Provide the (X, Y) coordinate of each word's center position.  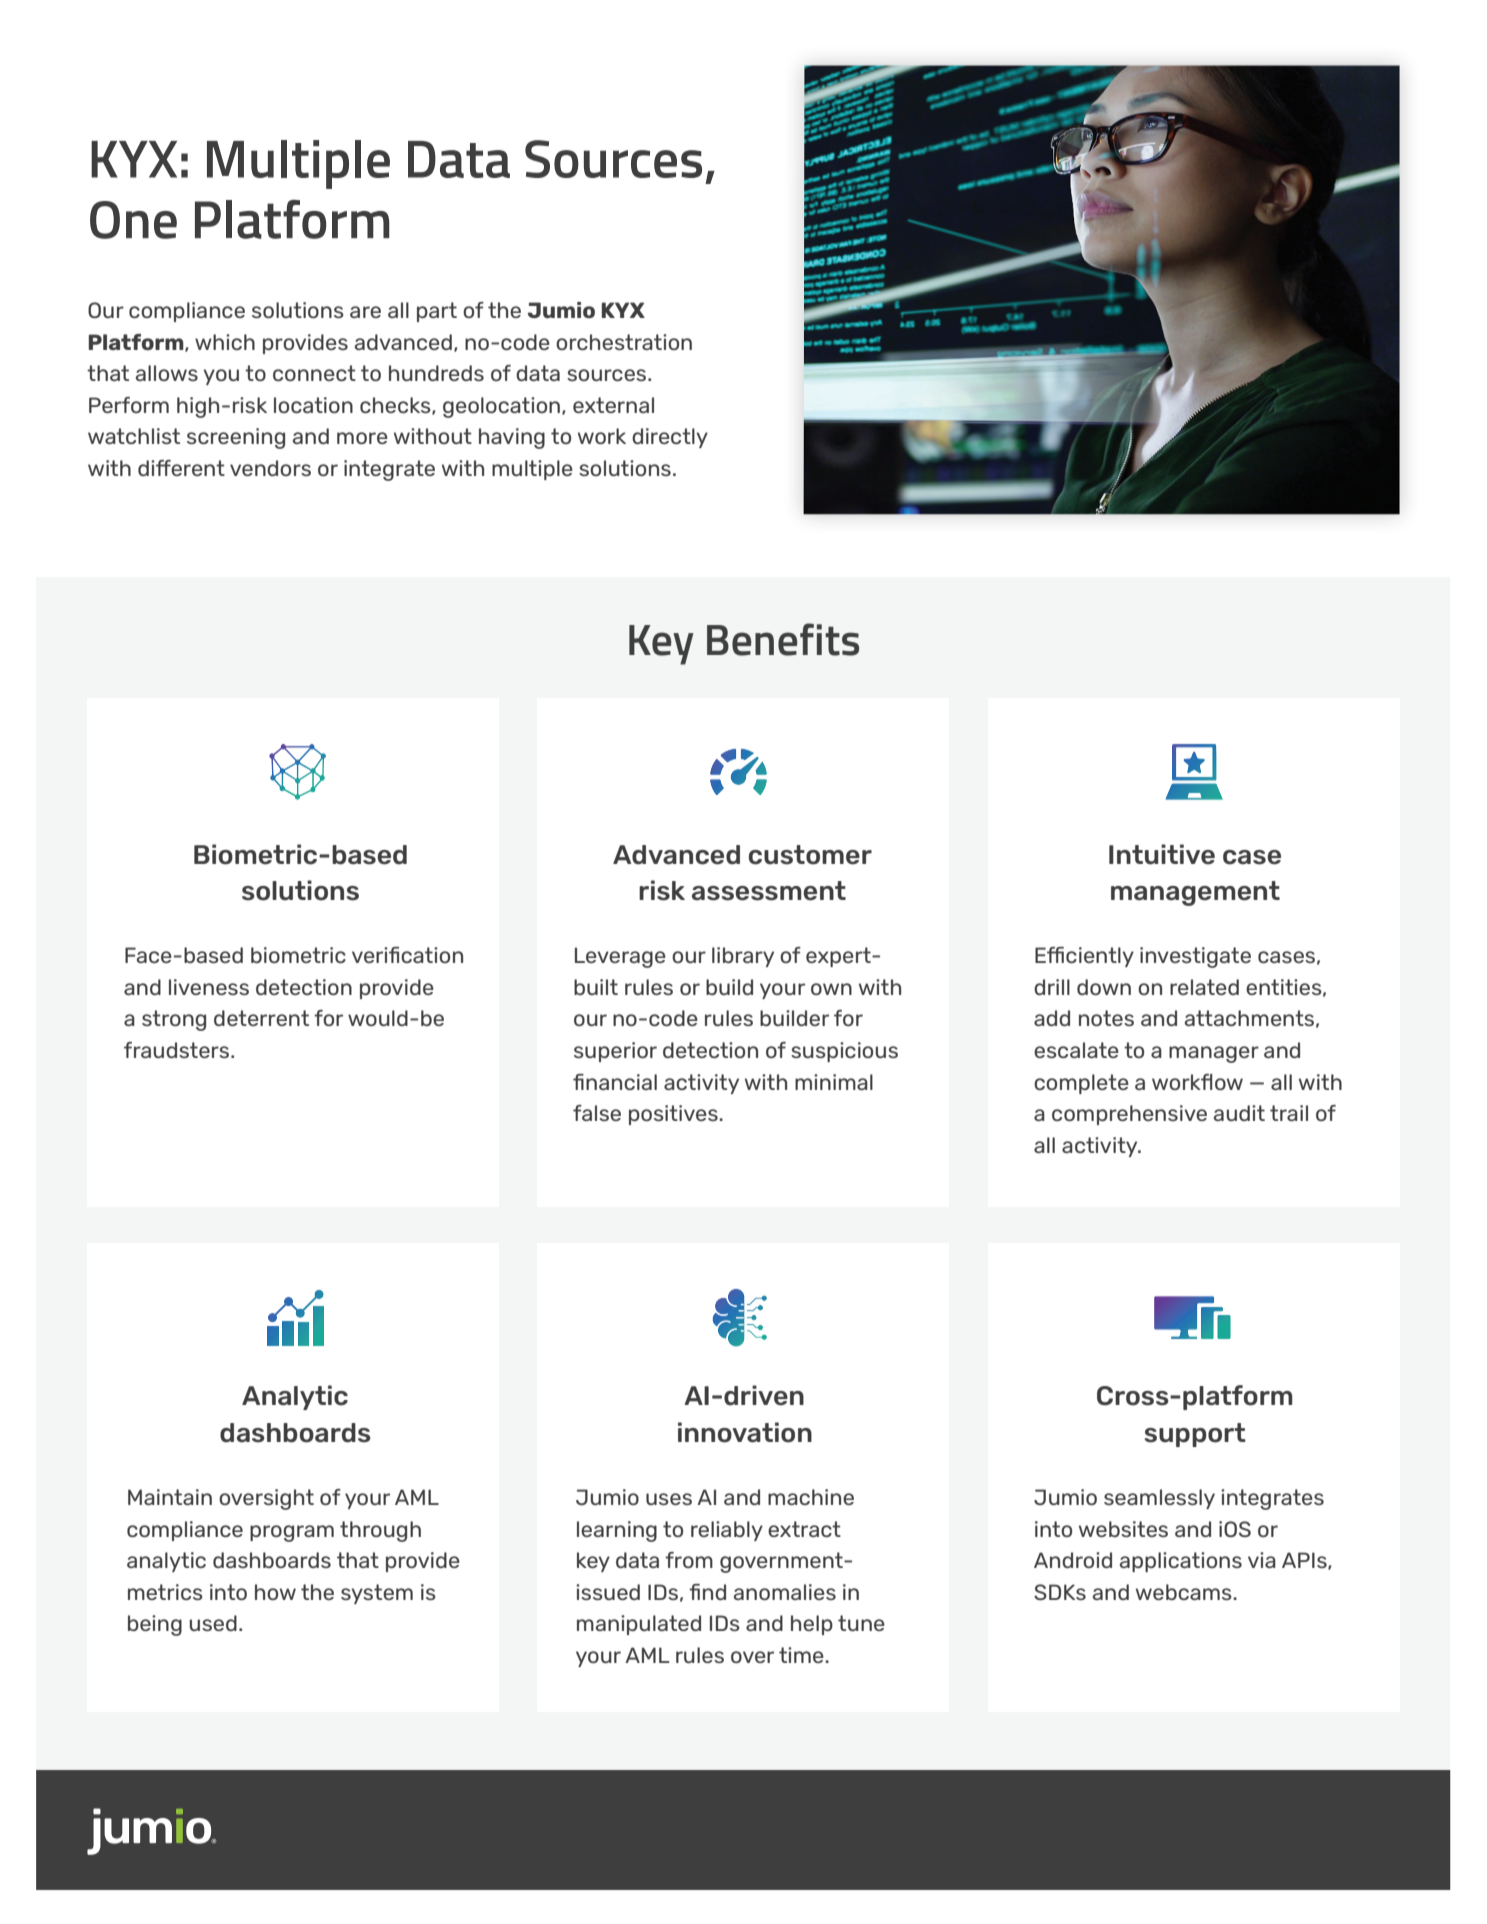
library (743, 957)
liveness (209, 987)
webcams (1185, 1592)
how (275, 1592)
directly (670, 438)
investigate (1195, 957)
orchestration (624, 342)
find (707, 1592)
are (365, 312)
